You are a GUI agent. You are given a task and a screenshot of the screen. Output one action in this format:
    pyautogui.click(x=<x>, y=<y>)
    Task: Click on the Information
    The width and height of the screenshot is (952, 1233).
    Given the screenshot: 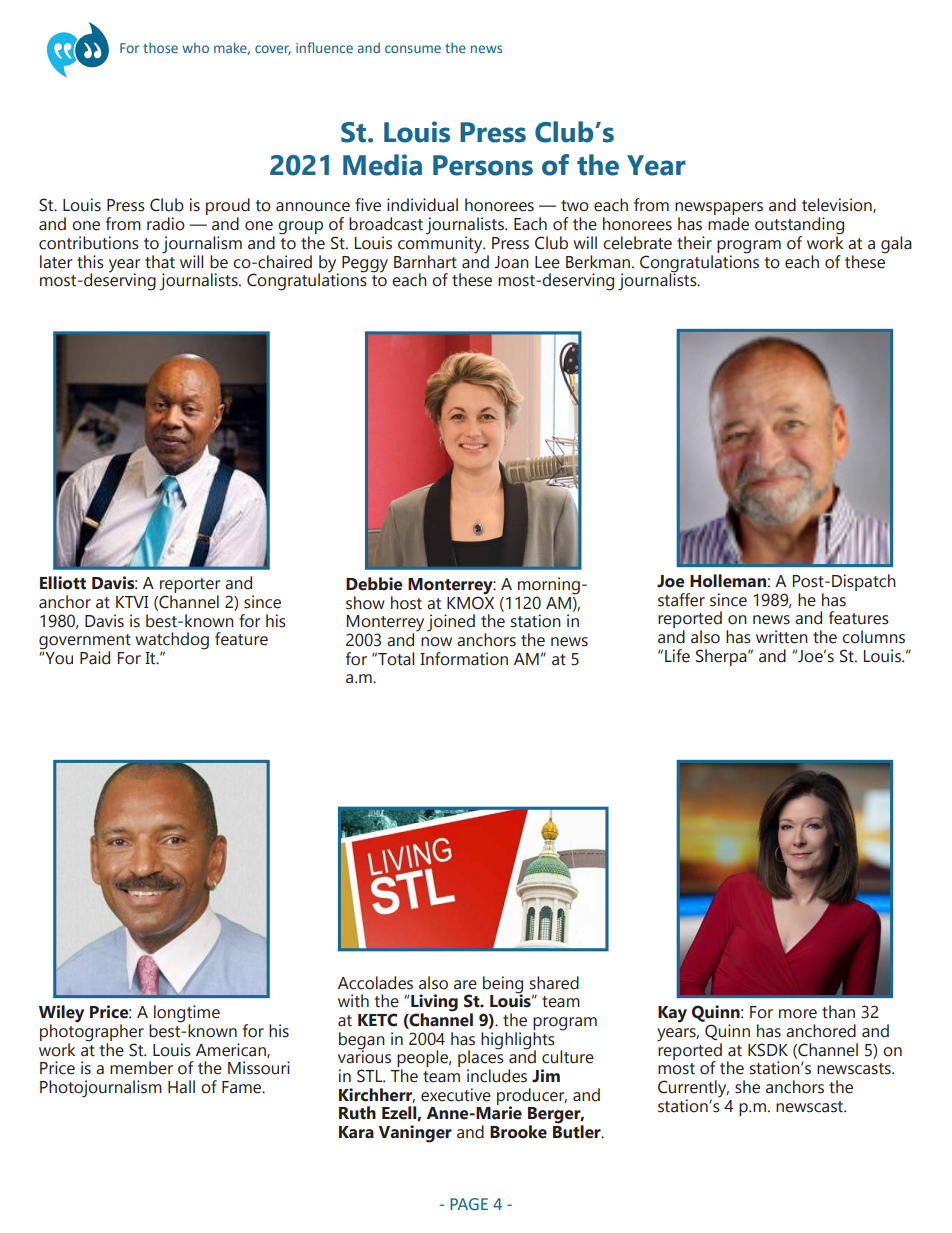 What is the action you would take?
    pyautogui.click(x=464, y=659)
